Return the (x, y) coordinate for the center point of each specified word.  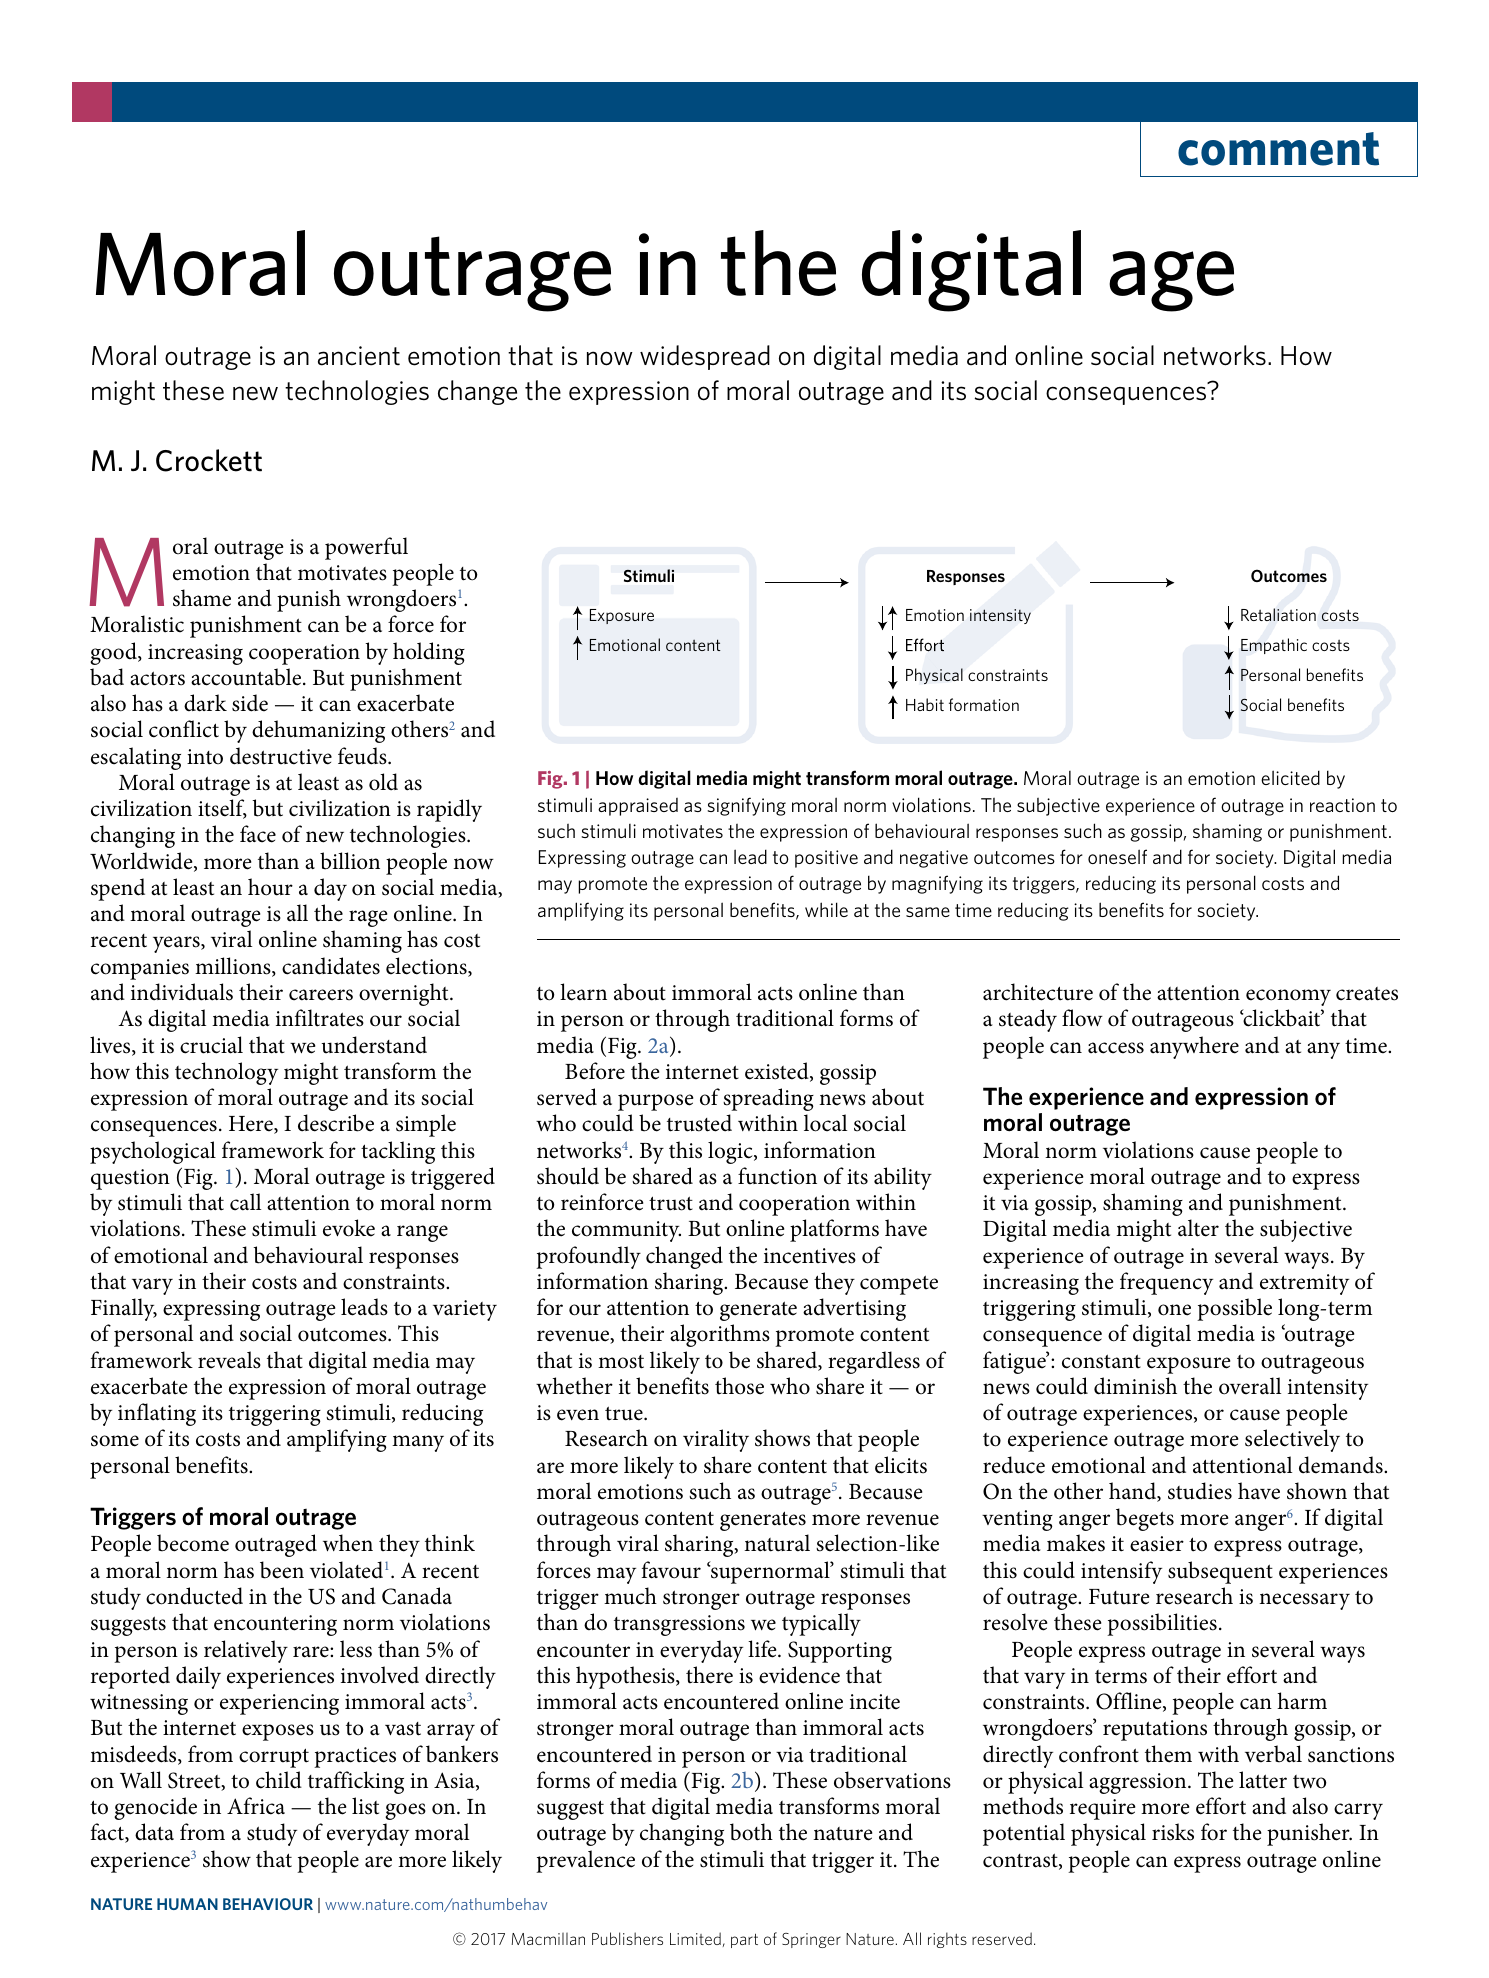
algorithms (720, 1335)
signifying (746, 806)
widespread (705, 357)
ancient (359, 356)
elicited (1290, 777)
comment (1278, 149)
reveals (229, 1360)
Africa (256, 1806)
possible (1234, 1309)
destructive (281, 756)
